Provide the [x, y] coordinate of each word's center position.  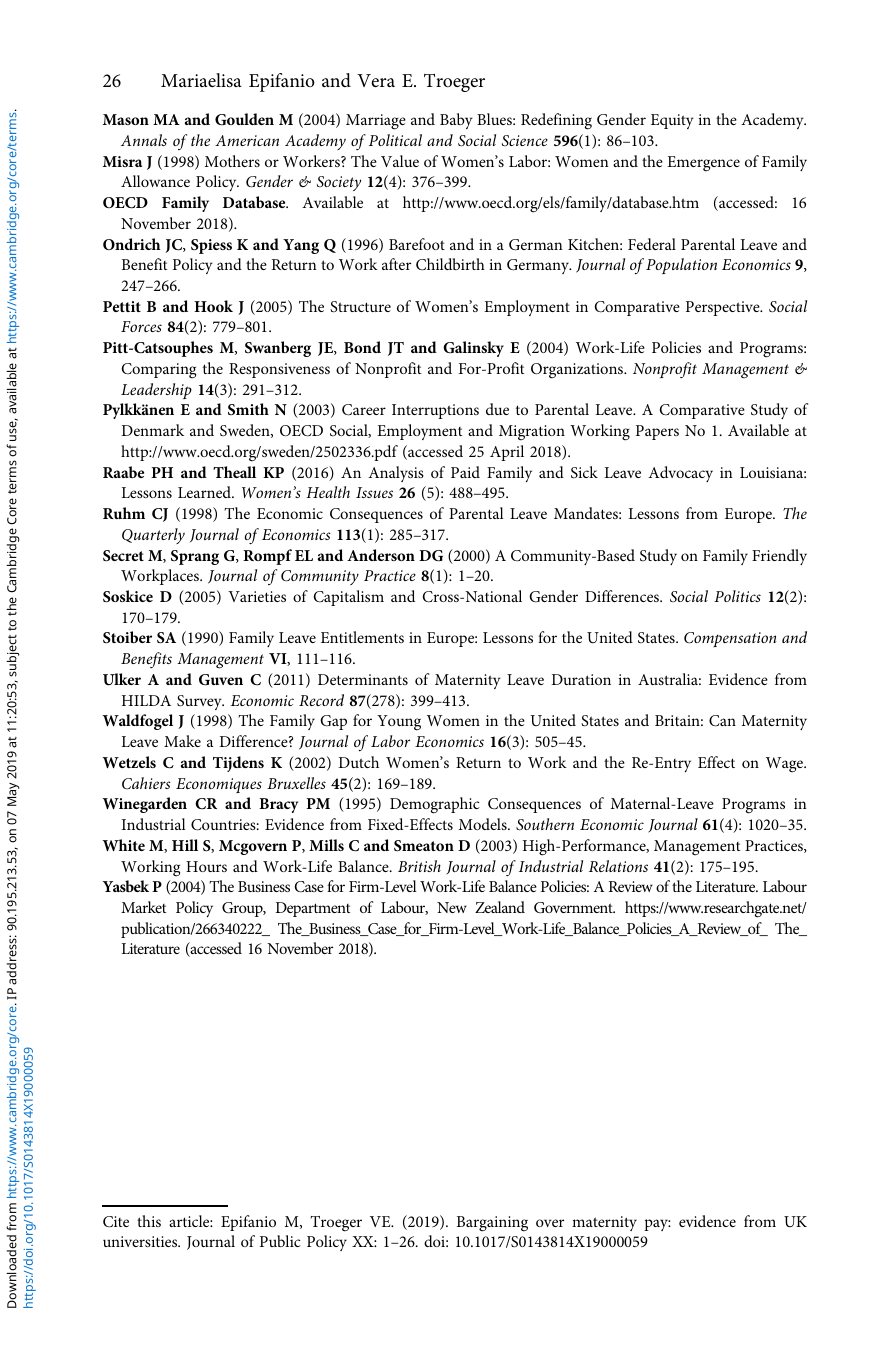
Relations [618, 866]
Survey [200, 702]
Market [143, 907]
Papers [657, 432]
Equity [672, 121]
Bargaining [492, 1224]
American [247, 140]
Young [399, 723]
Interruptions [435, 411]
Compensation [730, 639]
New [452, 907]
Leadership [156, 391]
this [149, 1221]
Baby [456, 121]
